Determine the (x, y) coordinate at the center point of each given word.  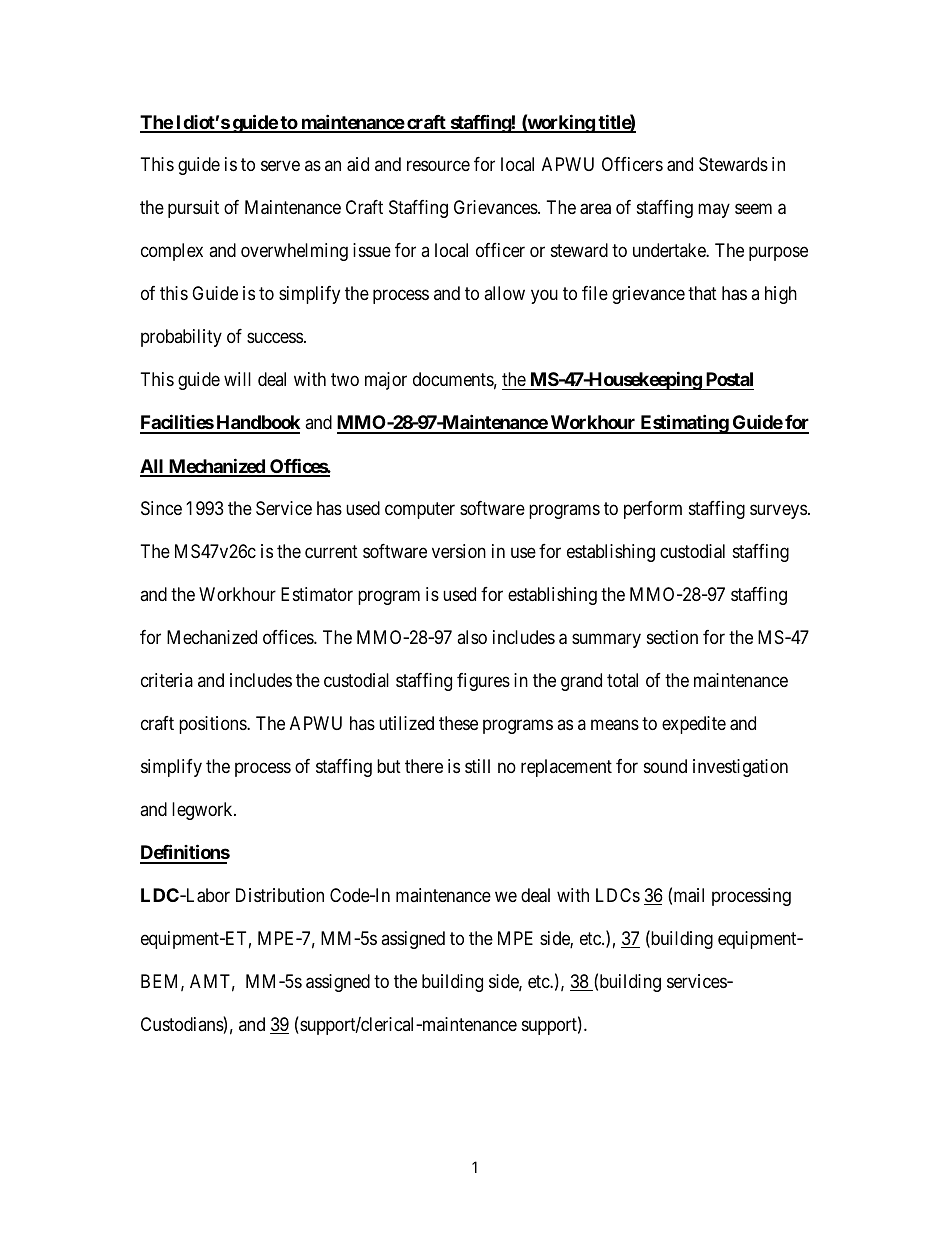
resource (438, 166)
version (459, 551)
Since (161, 508)
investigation (740, 768)
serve (280, 166)
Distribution (280, 895)
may (714, 211)
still (477, 766)
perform (653, 510)
